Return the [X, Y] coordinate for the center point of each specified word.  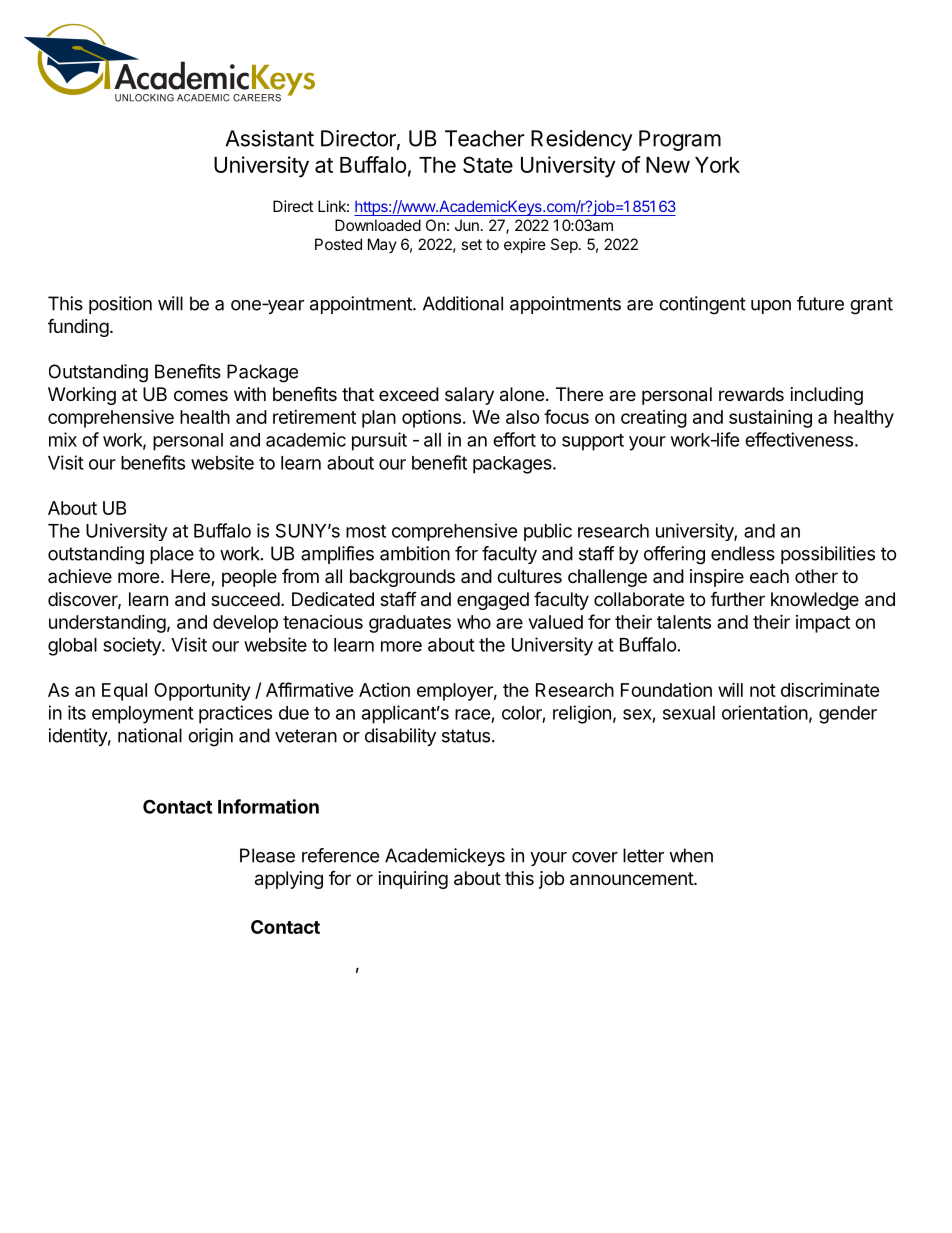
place [172, 555]
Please [267, 855]
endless [743, 553]
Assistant [270, 138]
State [488, 164]
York [717, 165]
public [548, 532]
